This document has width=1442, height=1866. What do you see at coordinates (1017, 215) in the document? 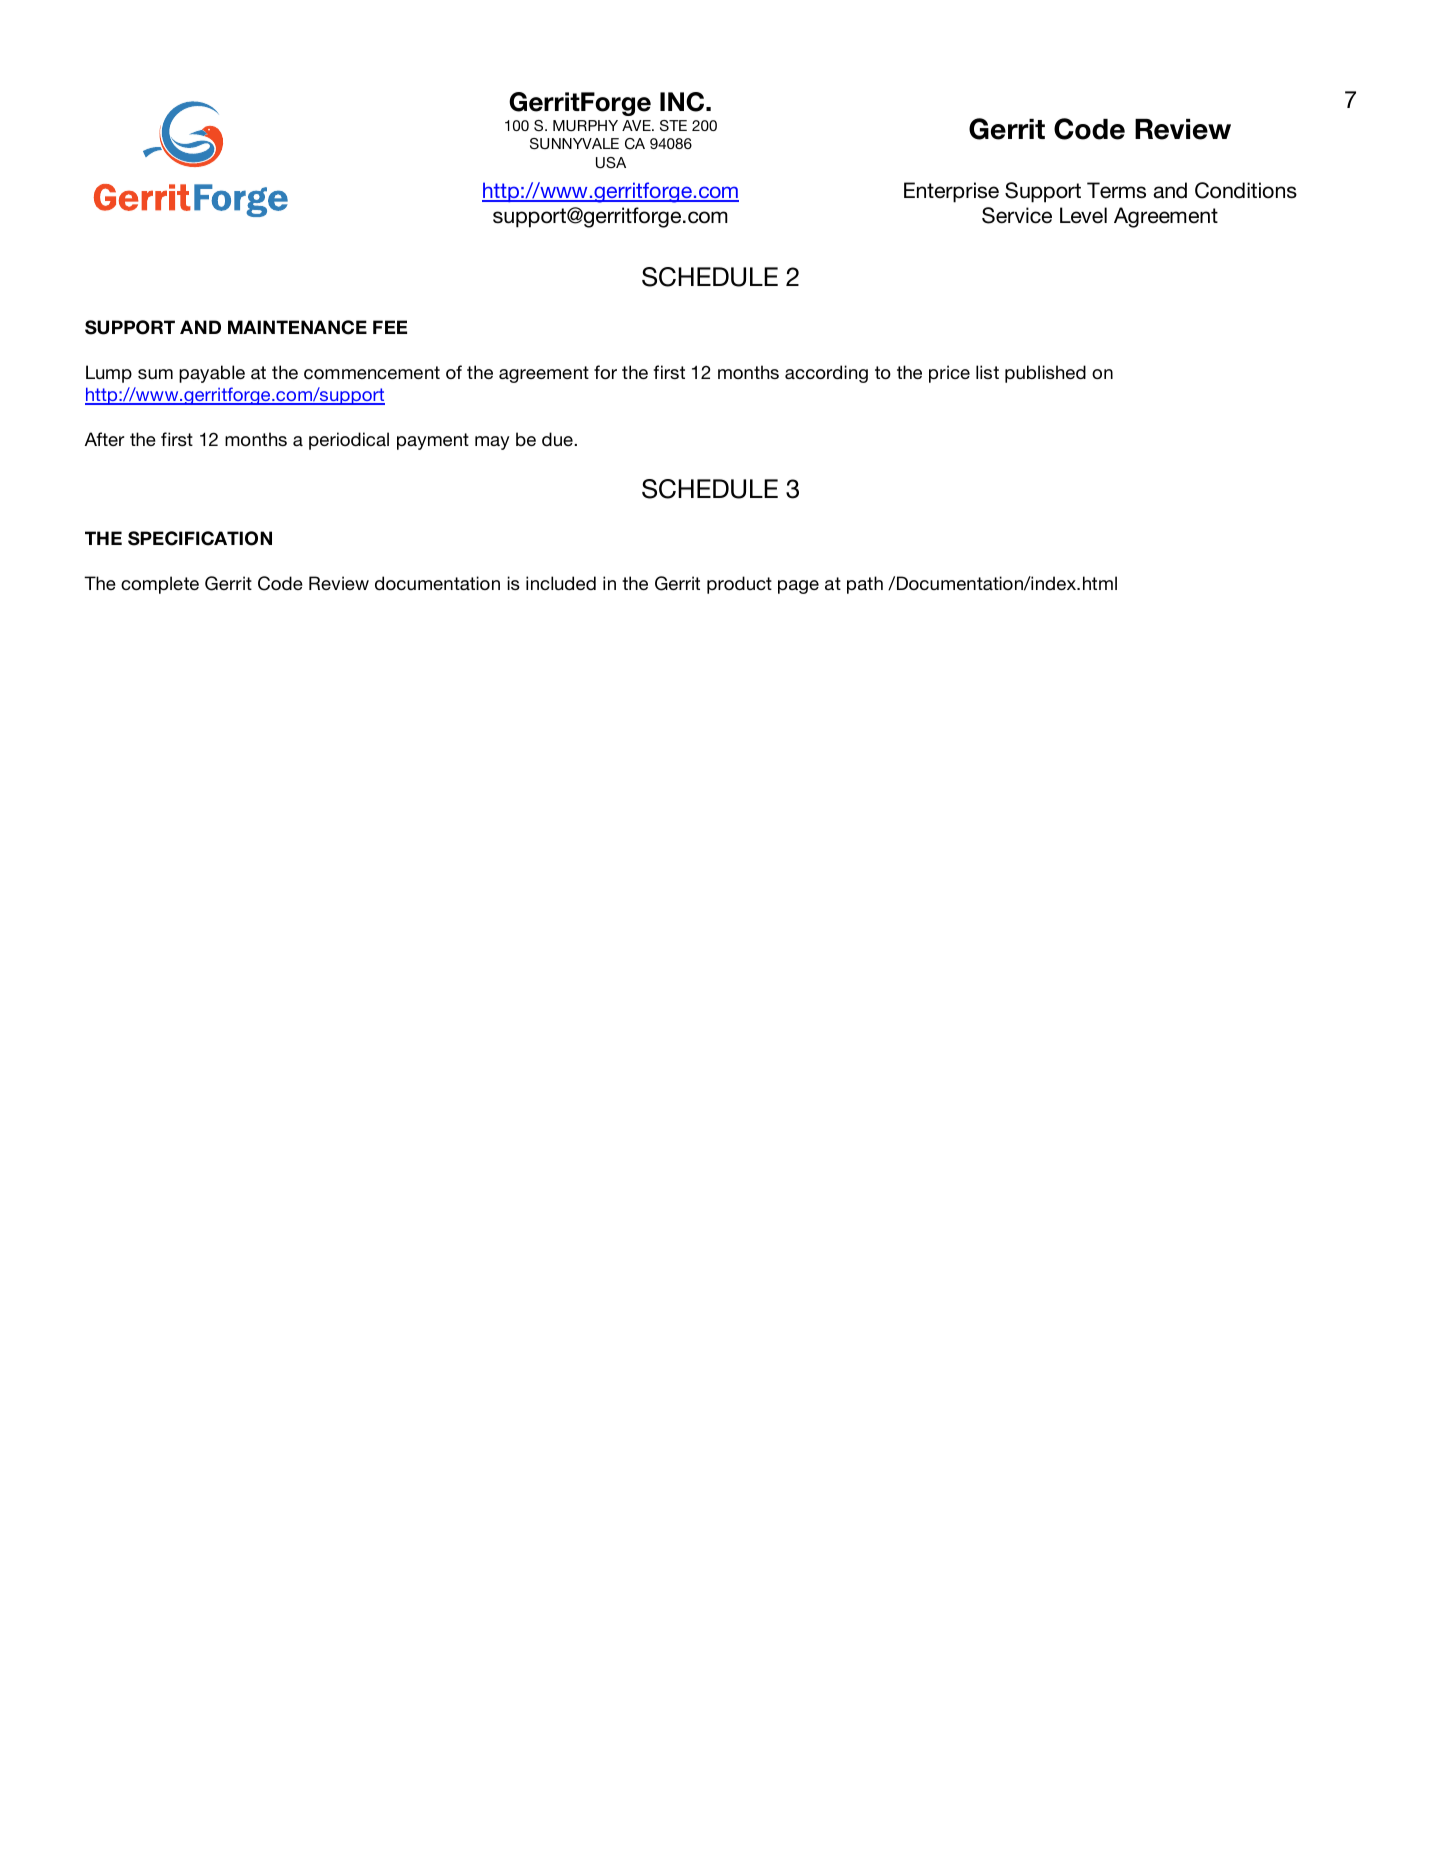
I see `Service` at bounding box center [1017, 215].
